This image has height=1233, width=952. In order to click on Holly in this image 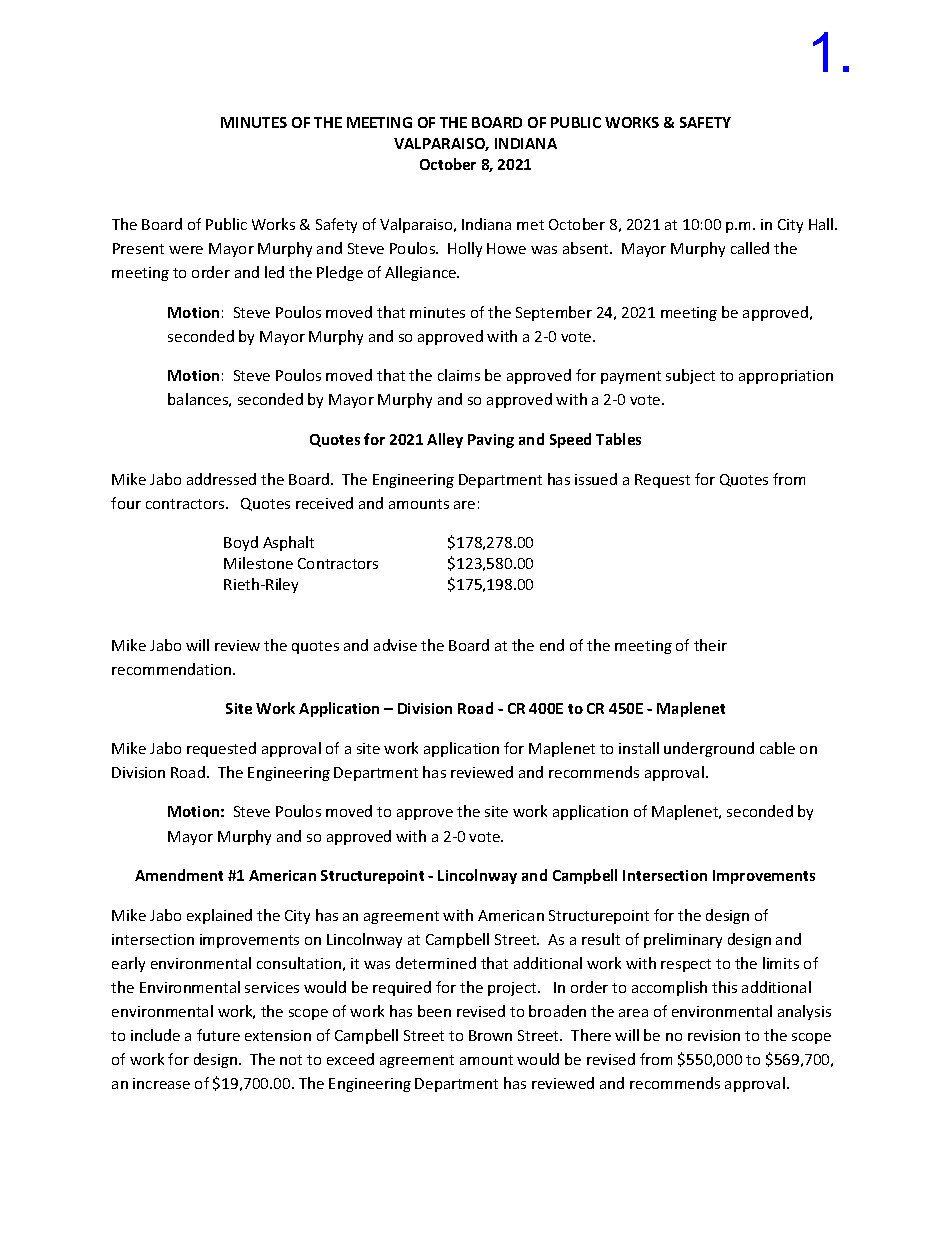, I will do `click(465, 249)`.
